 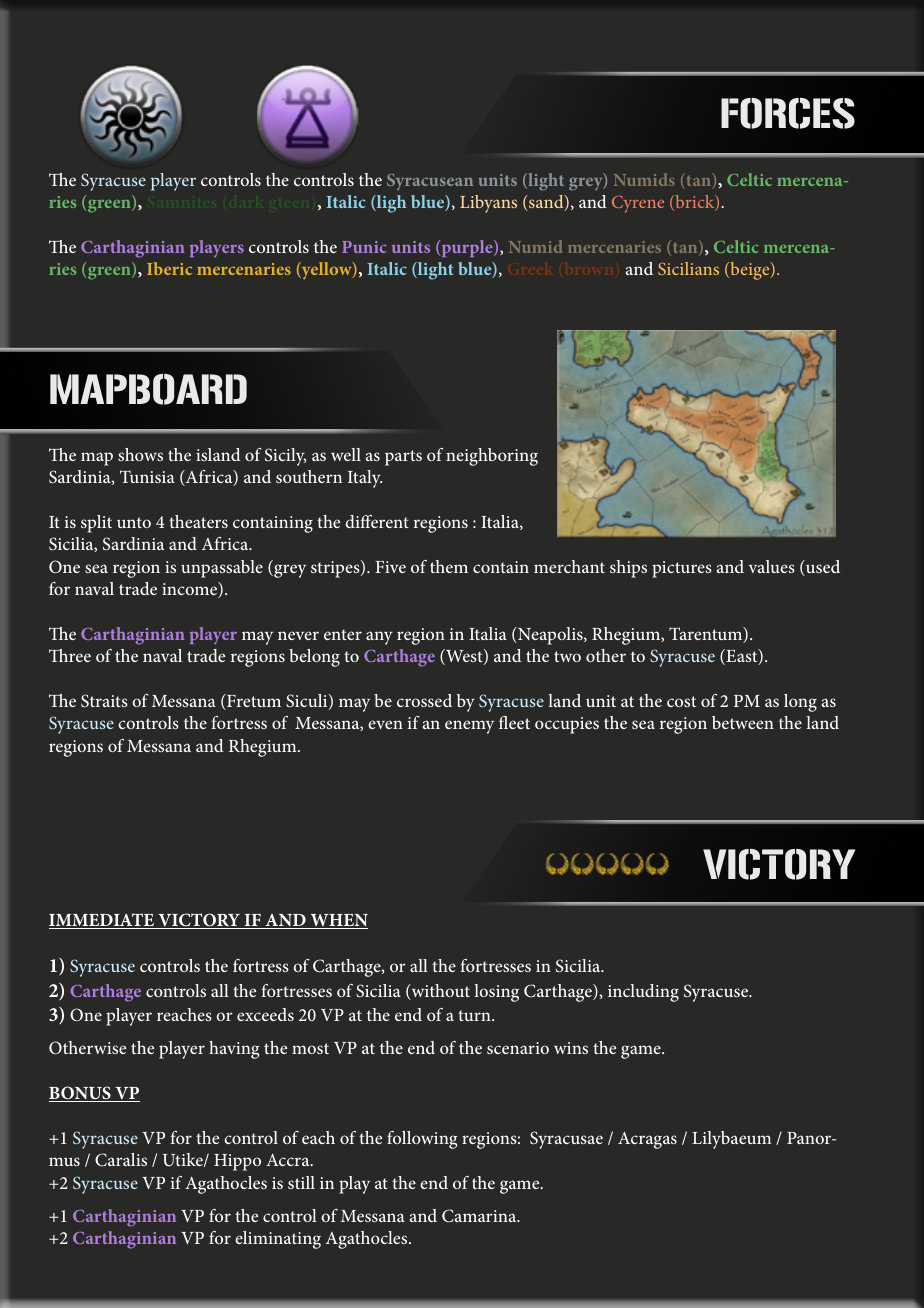 What do you see at coordinates (571, 1048) in the screenshot?
I see `wins` at bounding box center [571, 1048].
